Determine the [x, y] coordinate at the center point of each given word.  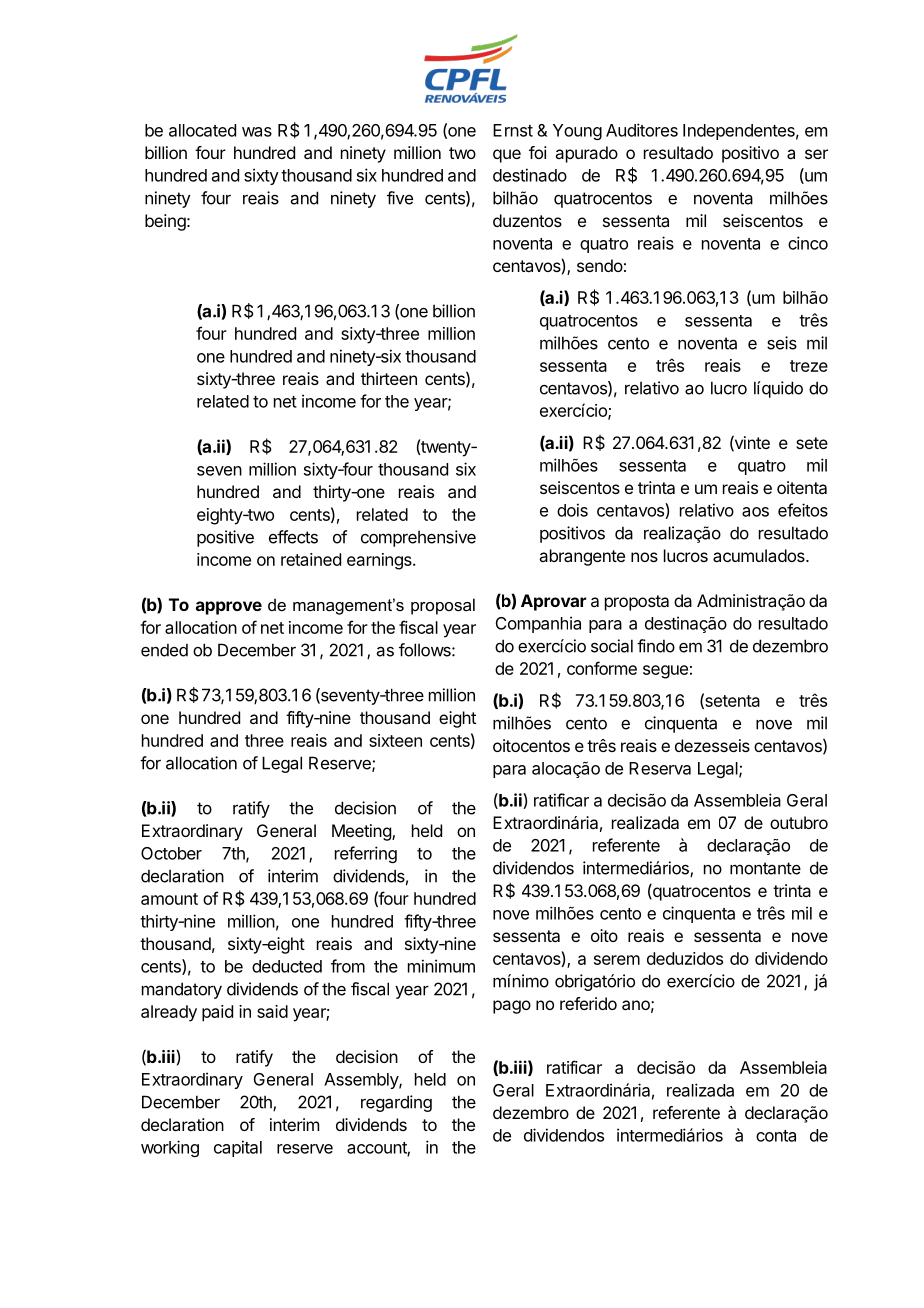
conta [776, 1136]
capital [238, 1148]
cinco [808, 243]
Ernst [513, 130]
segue [665, 672]
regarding [396, 1103]
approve [229, 608]
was [257, 132]
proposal [443, 606]
